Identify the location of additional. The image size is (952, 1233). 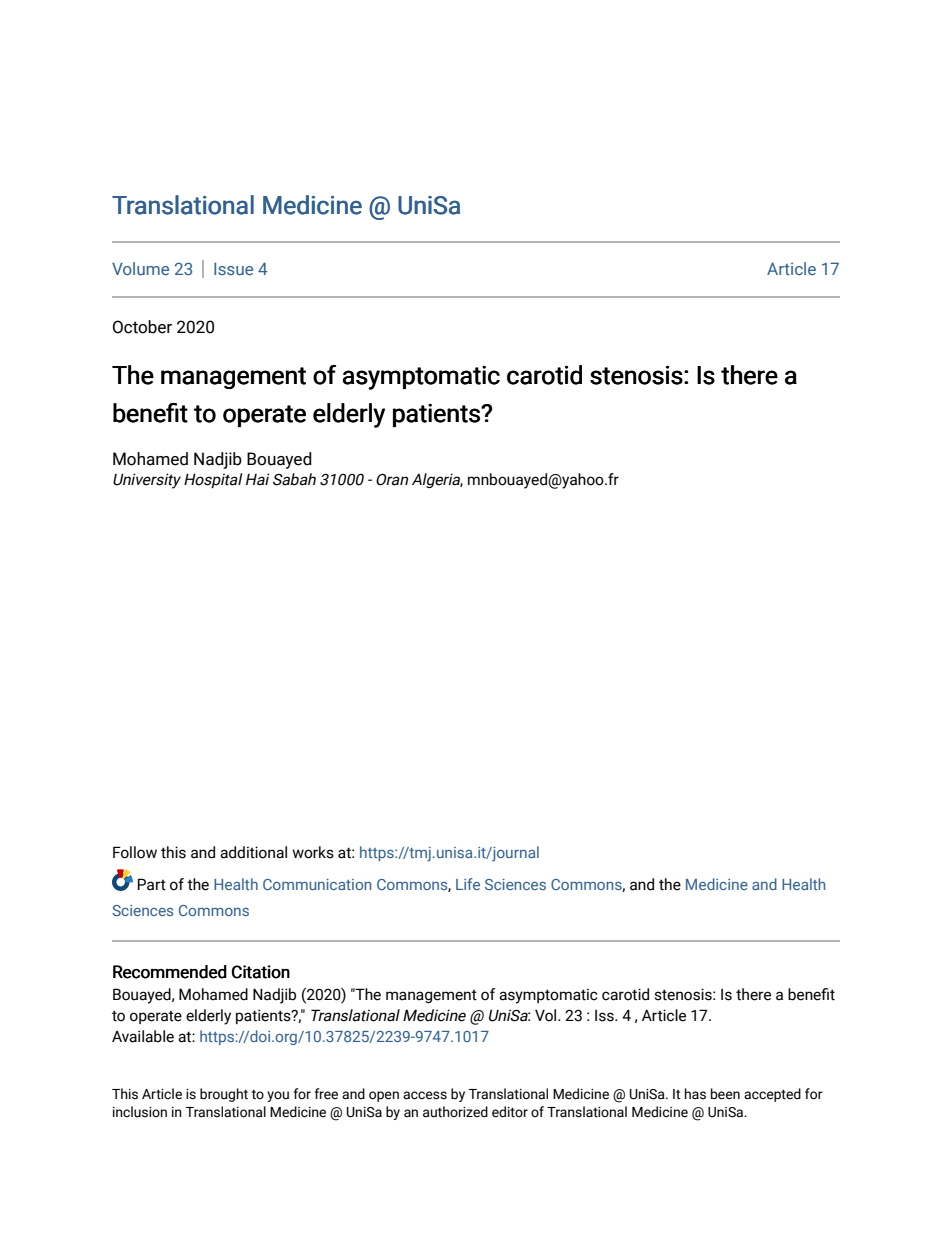
(253, 852).
